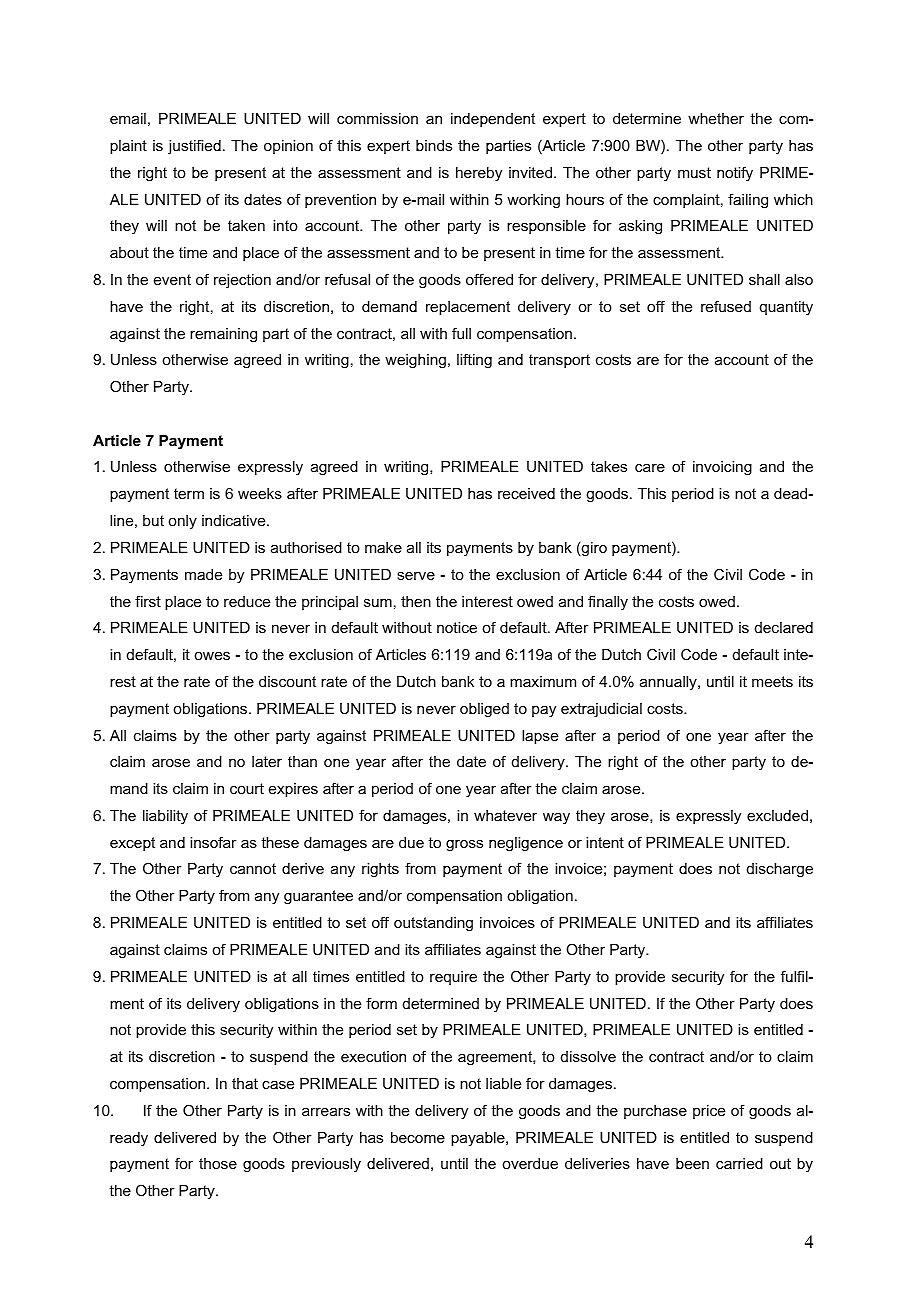  What do you see at coordinates (474, 361) in the image?
I see `lifting` at bounding box center [474, 361].
